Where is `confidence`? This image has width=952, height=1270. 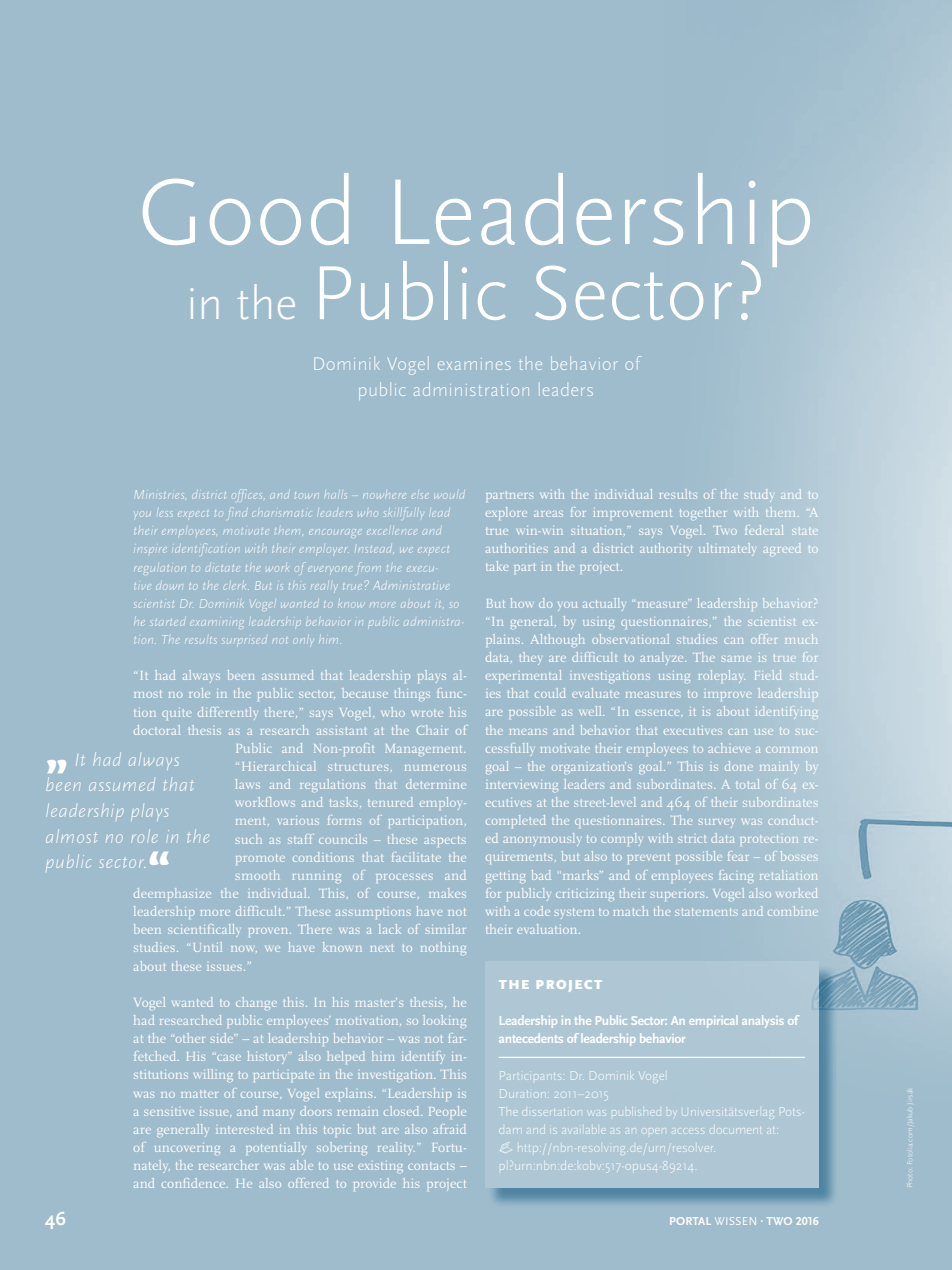
confidence is located at coordinates (195, 1183).
